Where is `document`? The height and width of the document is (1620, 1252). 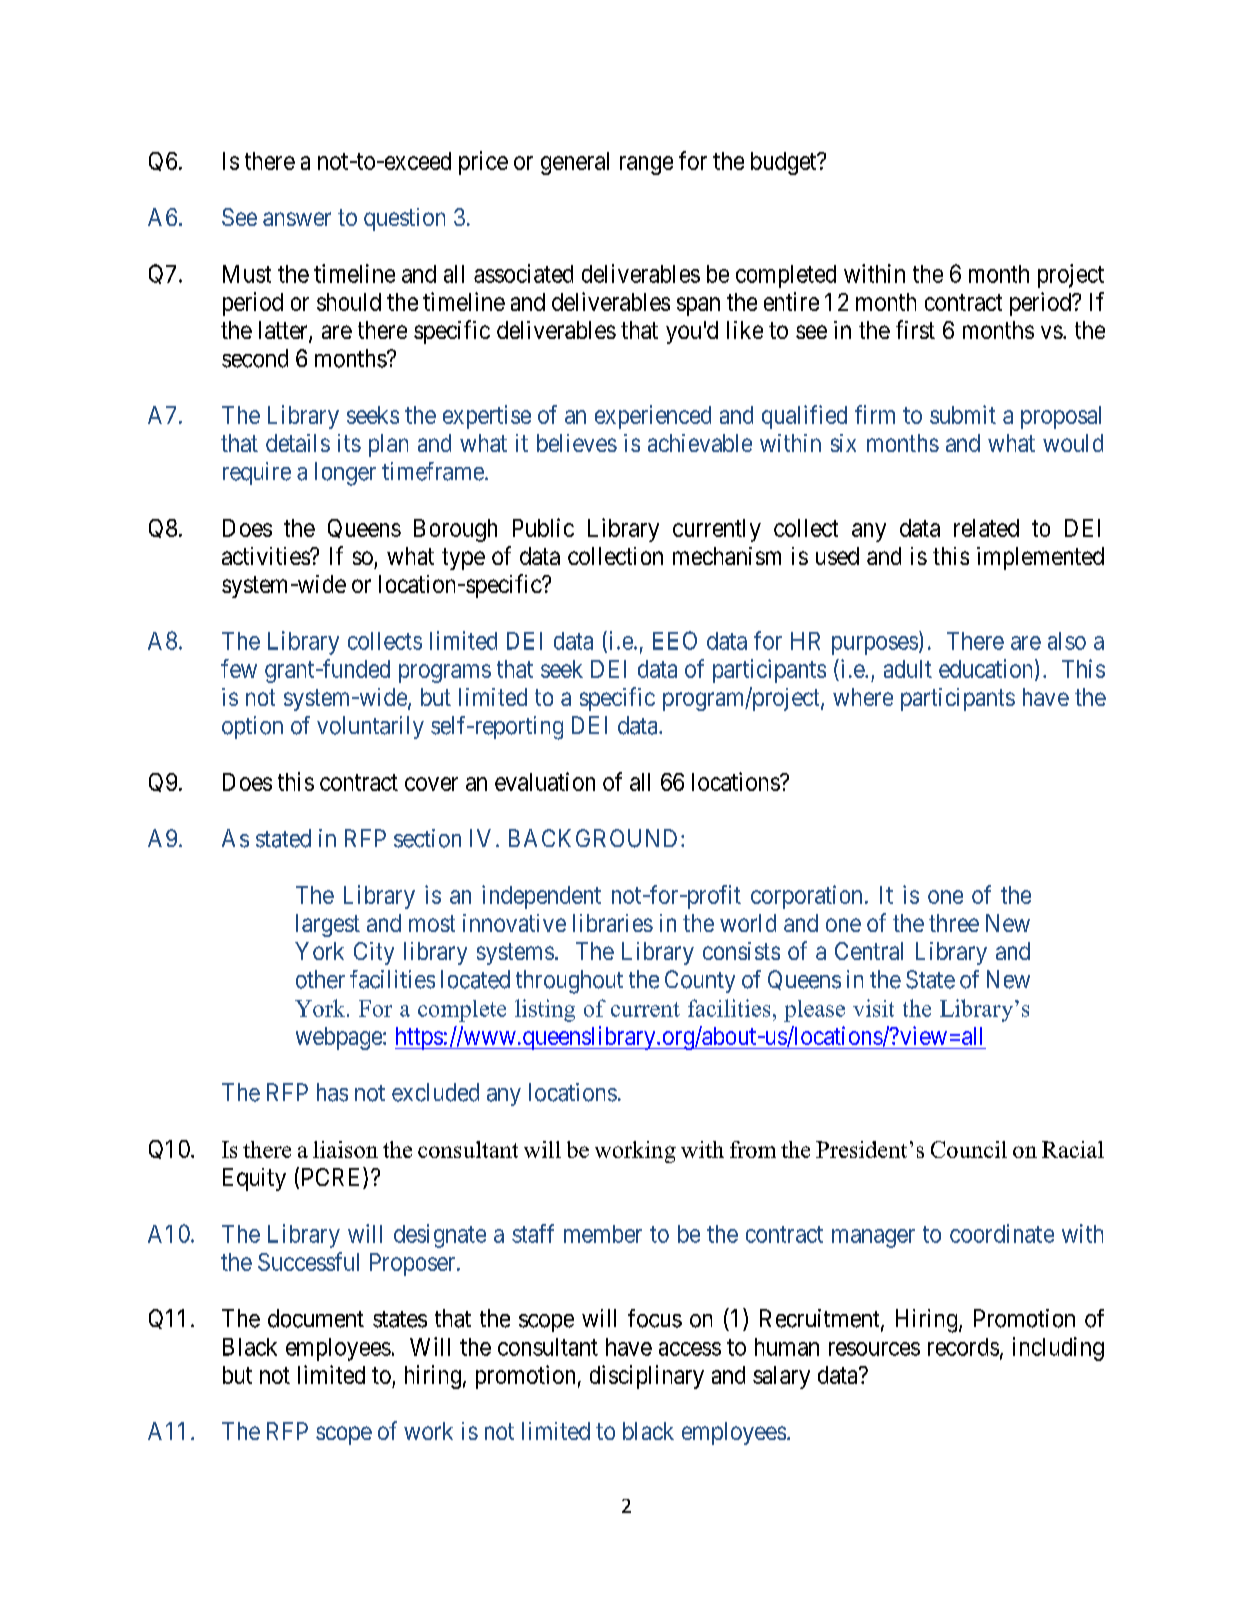 document is located at coordinates (316, 1318).
